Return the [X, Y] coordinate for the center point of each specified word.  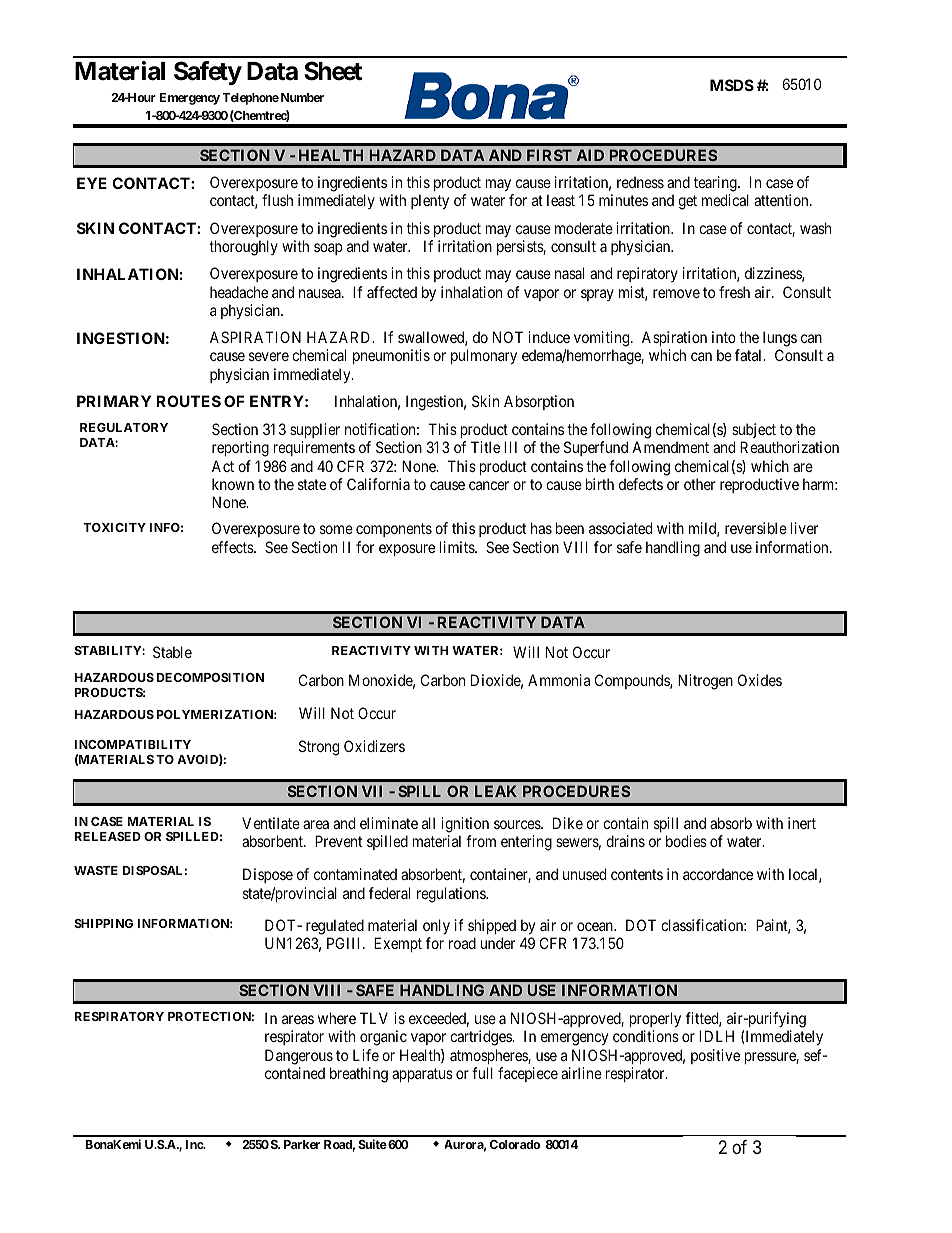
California [378, 484]
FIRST [549, 155]
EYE [92, 183]
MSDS [732, 85]
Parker [302, 1144]
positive [715, 1056]
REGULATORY [124, 427]
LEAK [496, 791]
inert [802, 823]
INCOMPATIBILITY [133, 744]
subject [754, 430]
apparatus [422, 1075]
